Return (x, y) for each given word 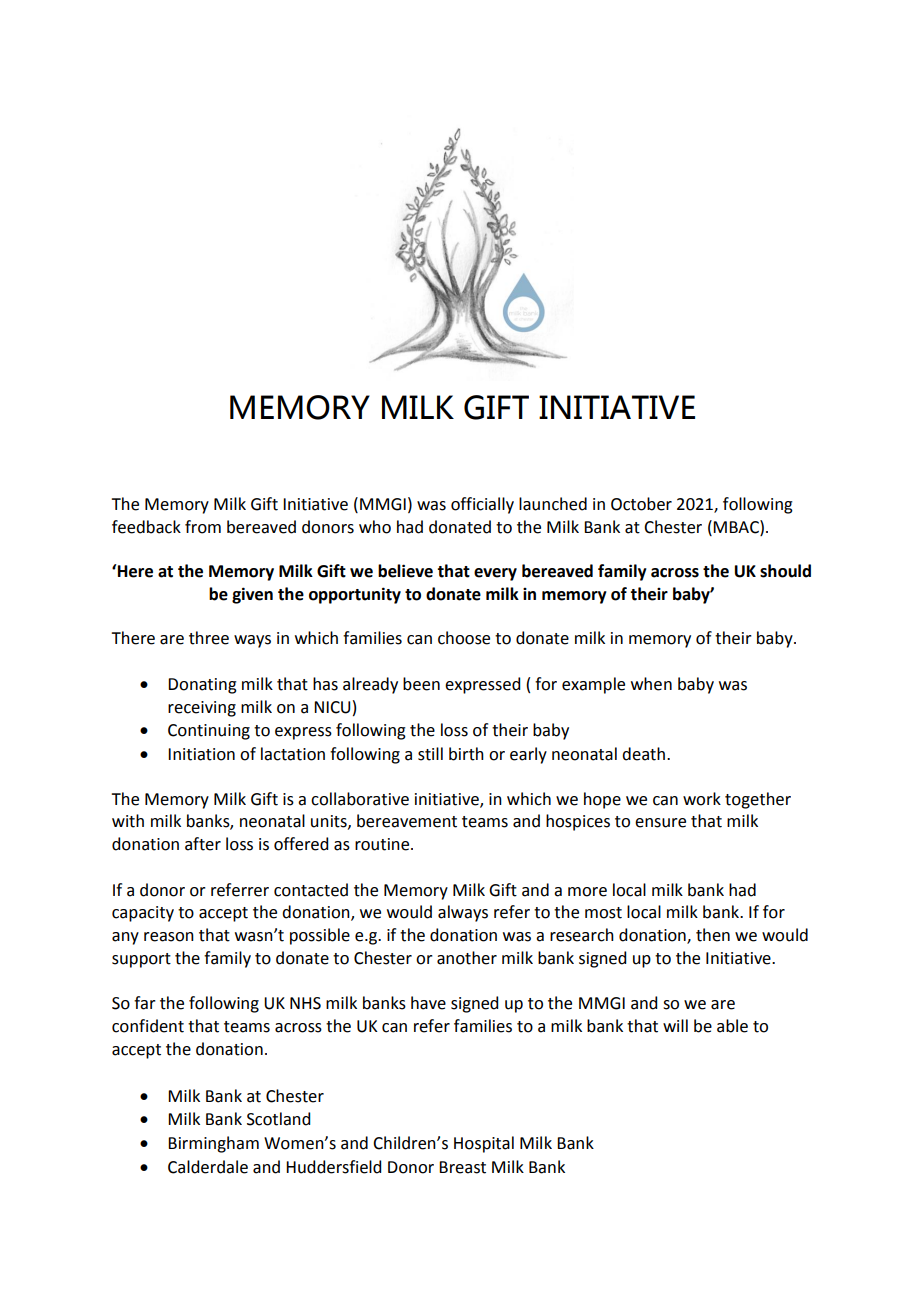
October (641, 504)
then (713, 935)
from (203, 527)
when (651, 684)
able (732, 1026)
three (209, 638)
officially (482, 505)
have (428, 1003)
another (467, 958)
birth (466, 754)
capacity (143, 914)
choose (464, 638)
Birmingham (213, 1144)
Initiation (201, 754)
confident (148, 1026)
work (702, 799)
